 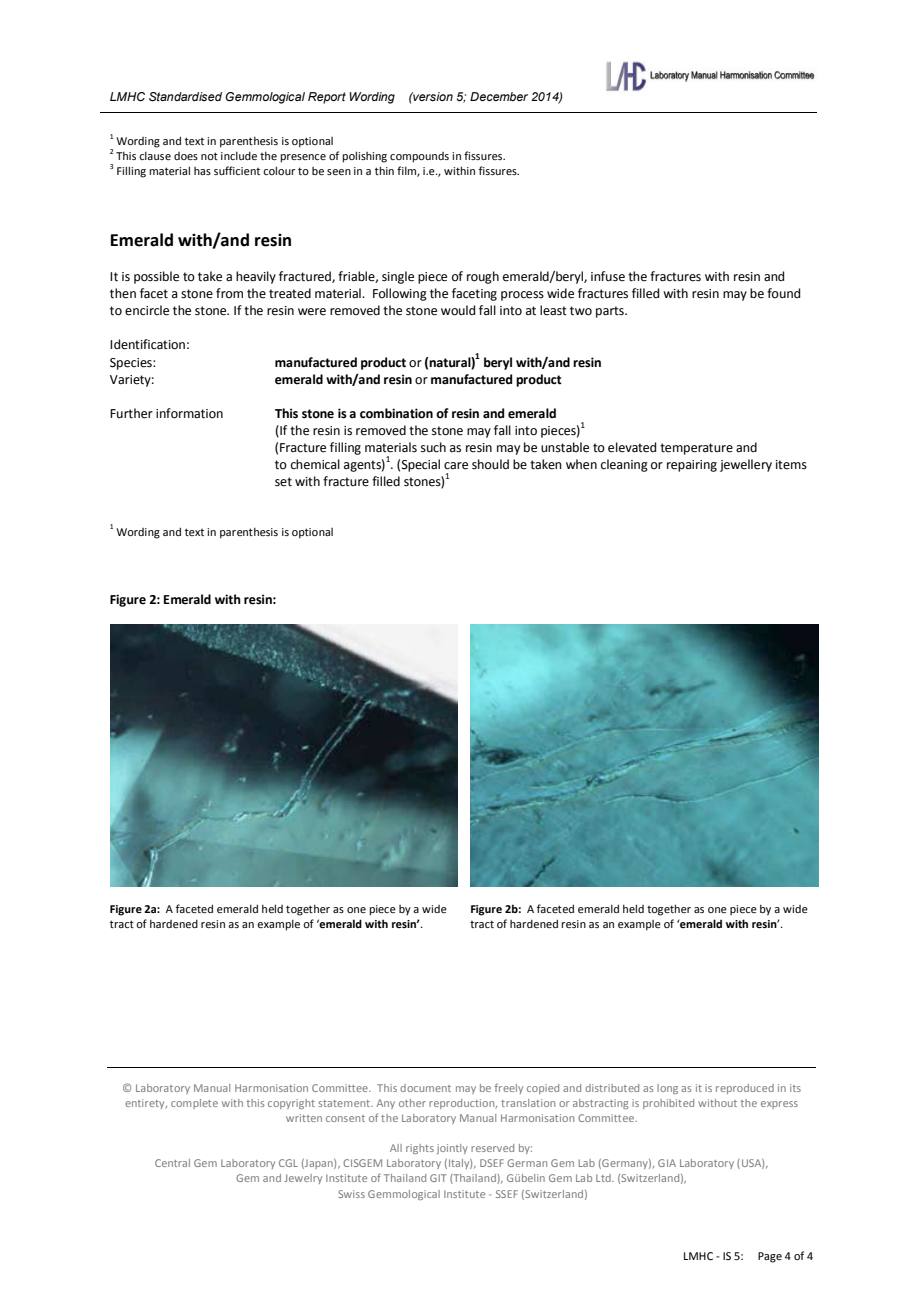 What do you see at coordinates (147, 344) in the screenshot?
I see `Identification` at bounding box center [147, 344].
